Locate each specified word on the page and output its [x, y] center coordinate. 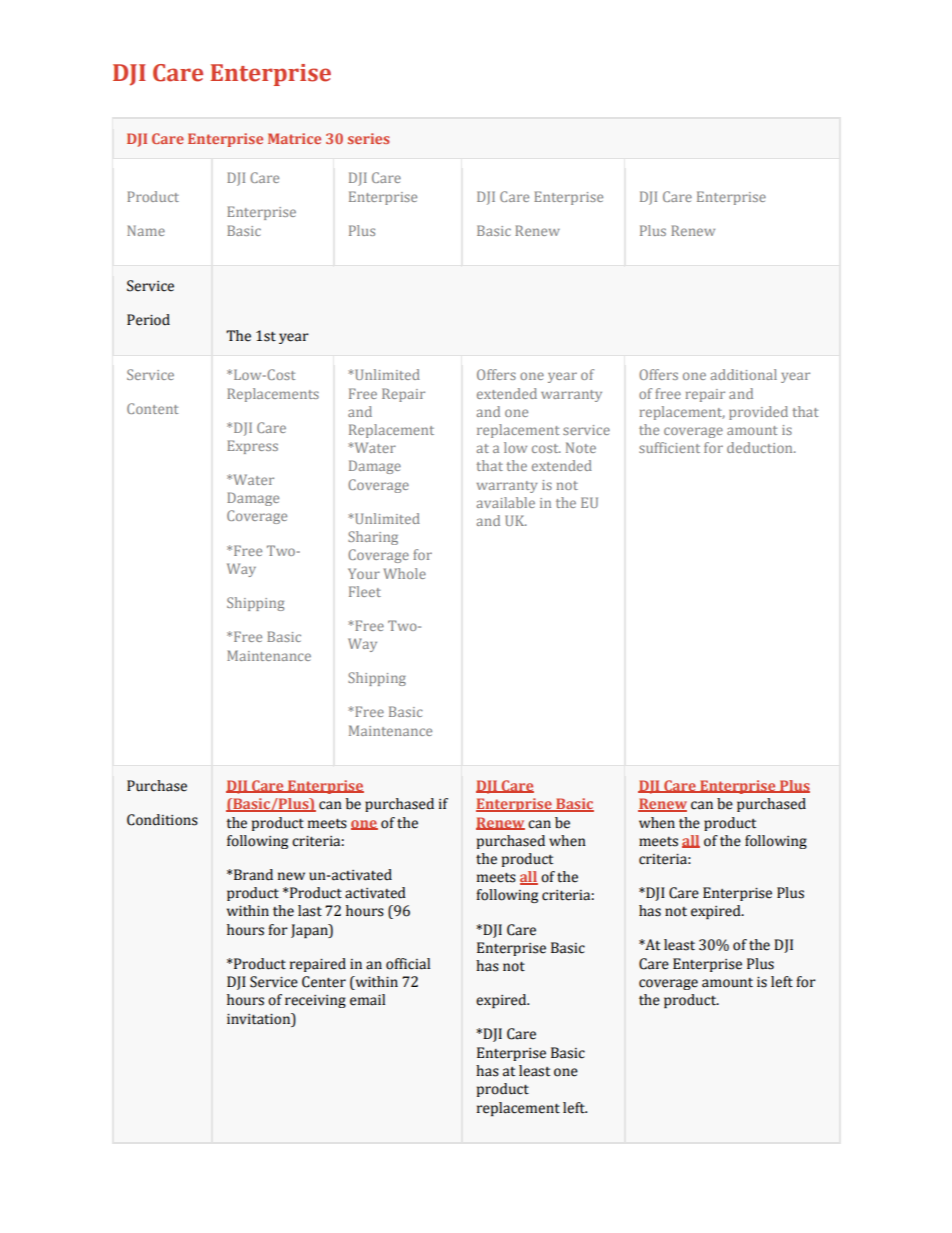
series [368, 138]
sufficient [669, 447]
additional [743, 374]
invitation [260, 1019]
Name [146, 230]
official [408, 964]
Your [364, 573]
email [367, 1000]
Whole [405, 573]
